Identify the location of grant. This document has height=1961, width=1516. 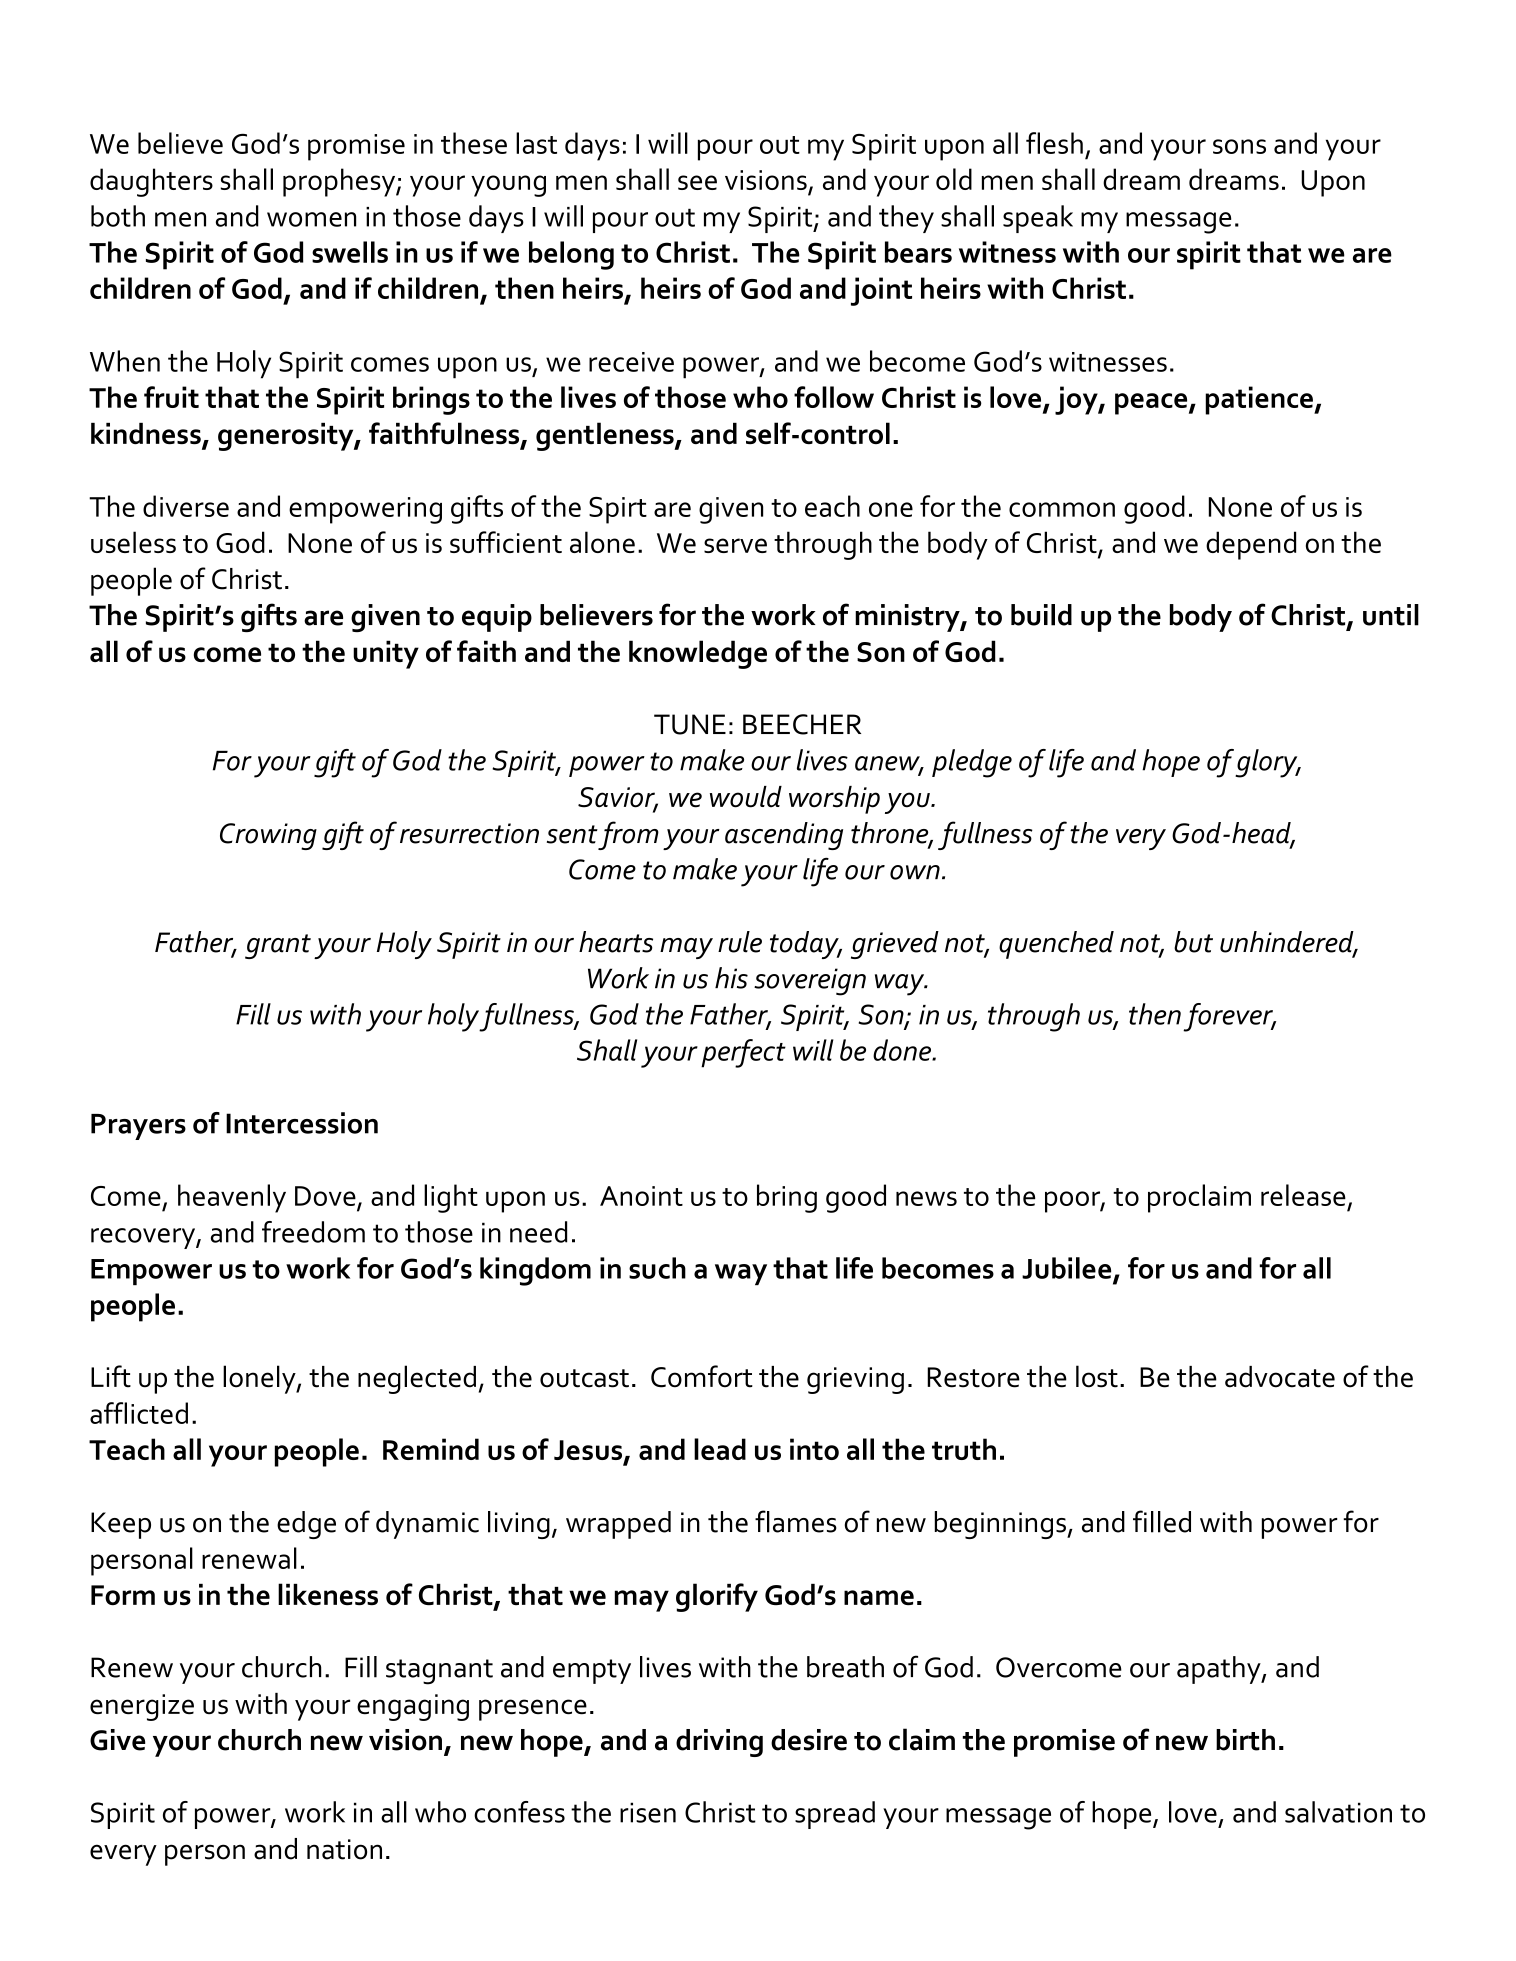
(278, 946).
